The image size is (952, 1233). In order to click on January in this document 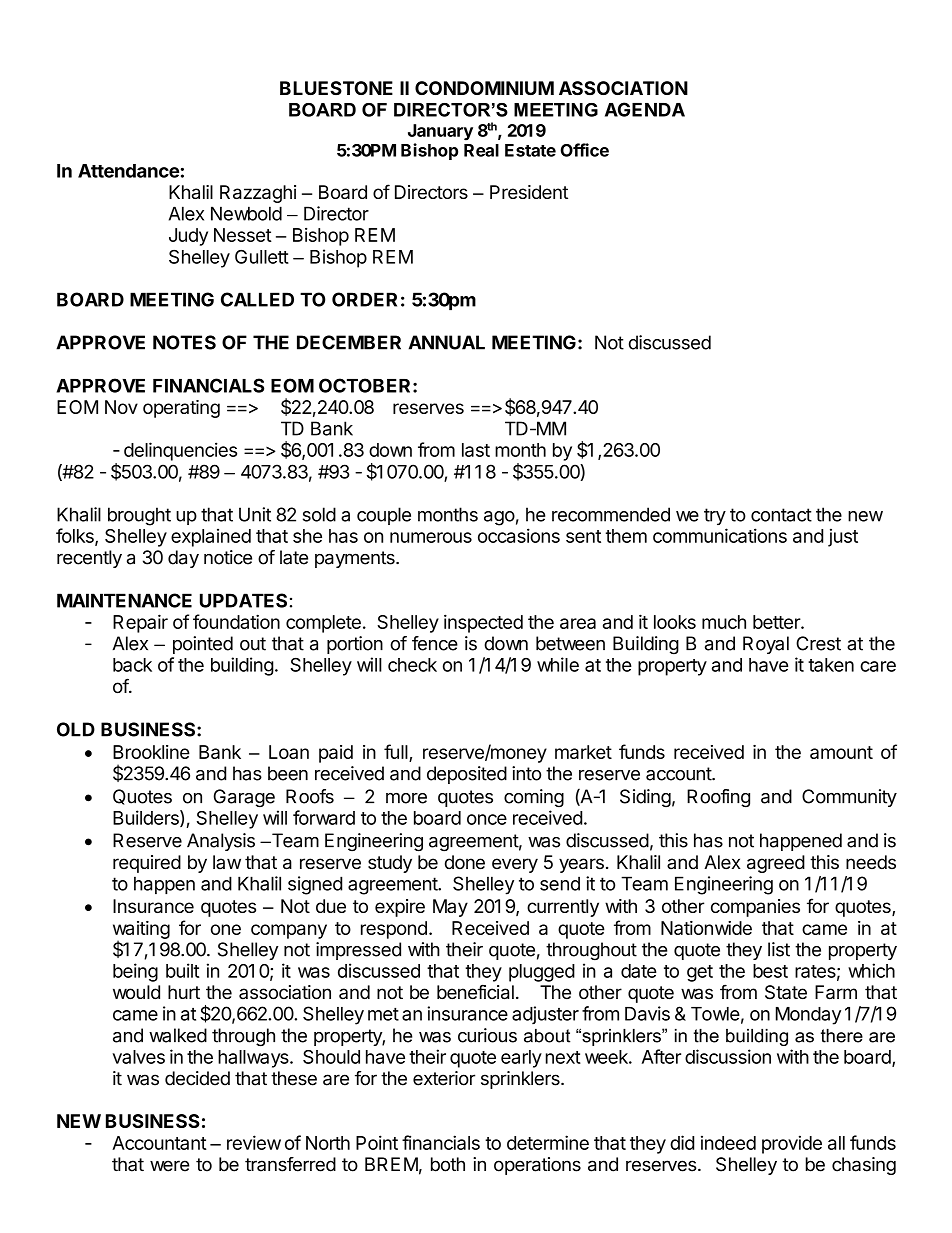, I will do `click(440, 132)`.
